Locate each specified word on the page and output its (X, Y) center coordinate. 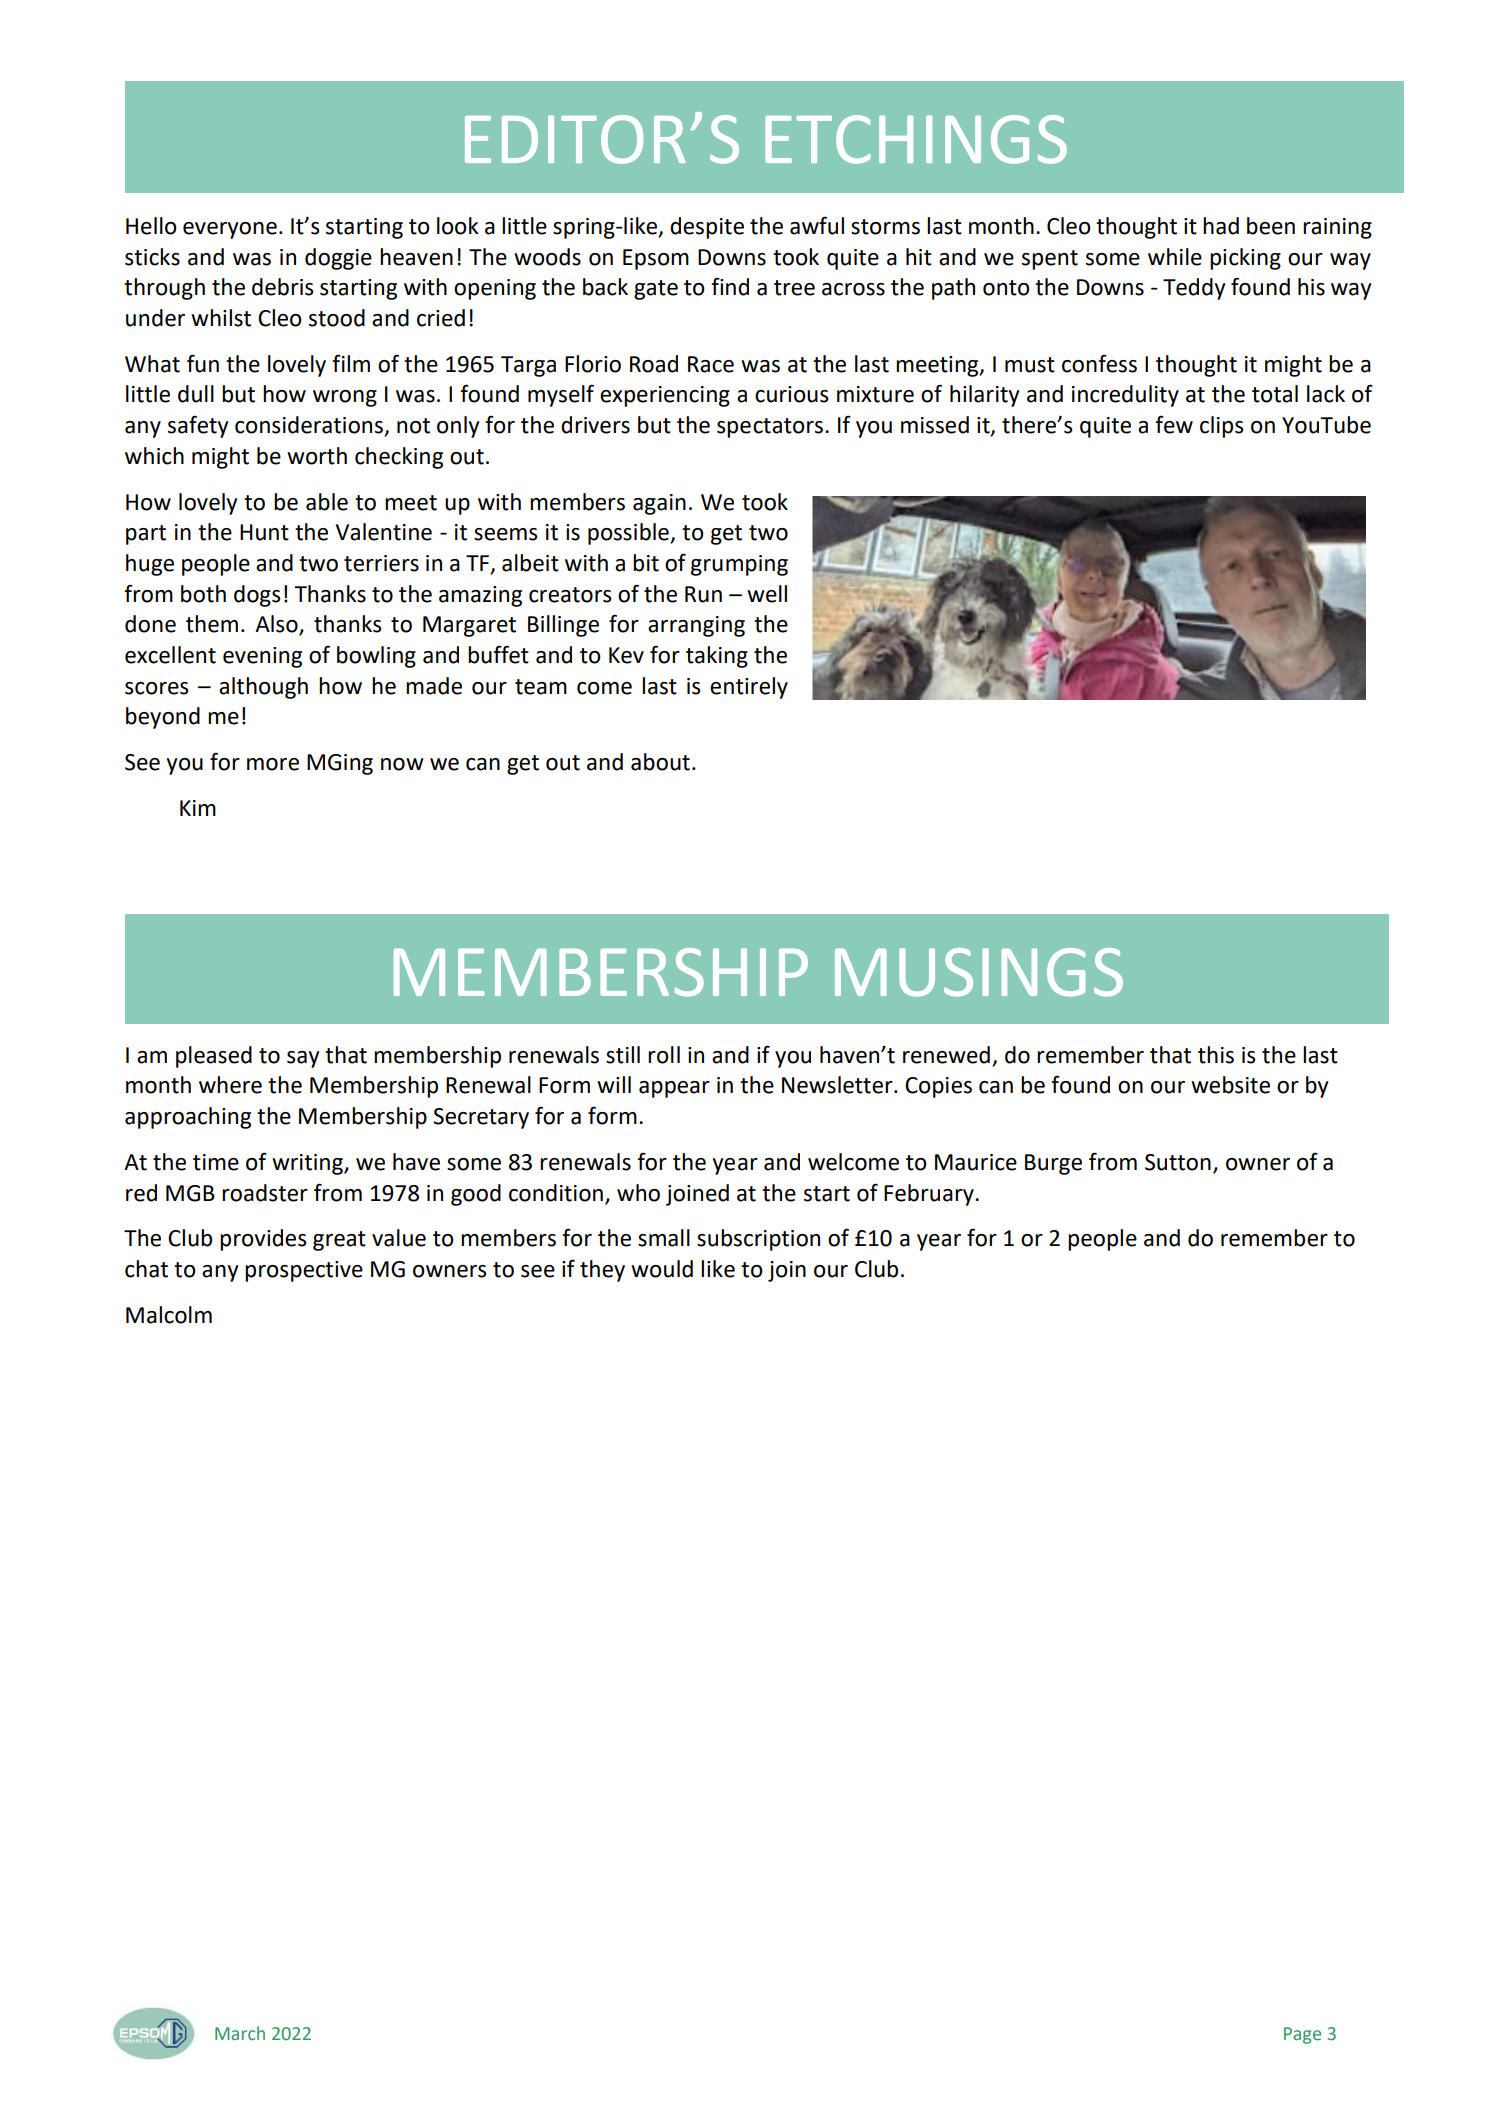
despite (707, 228)
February (930, 1195)
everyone (230, 230)
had (1221, 226)
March (240, 2033)
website (1230, 1085)
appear (674, 1089)
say (303, 1059)
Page (1302, 2035)
